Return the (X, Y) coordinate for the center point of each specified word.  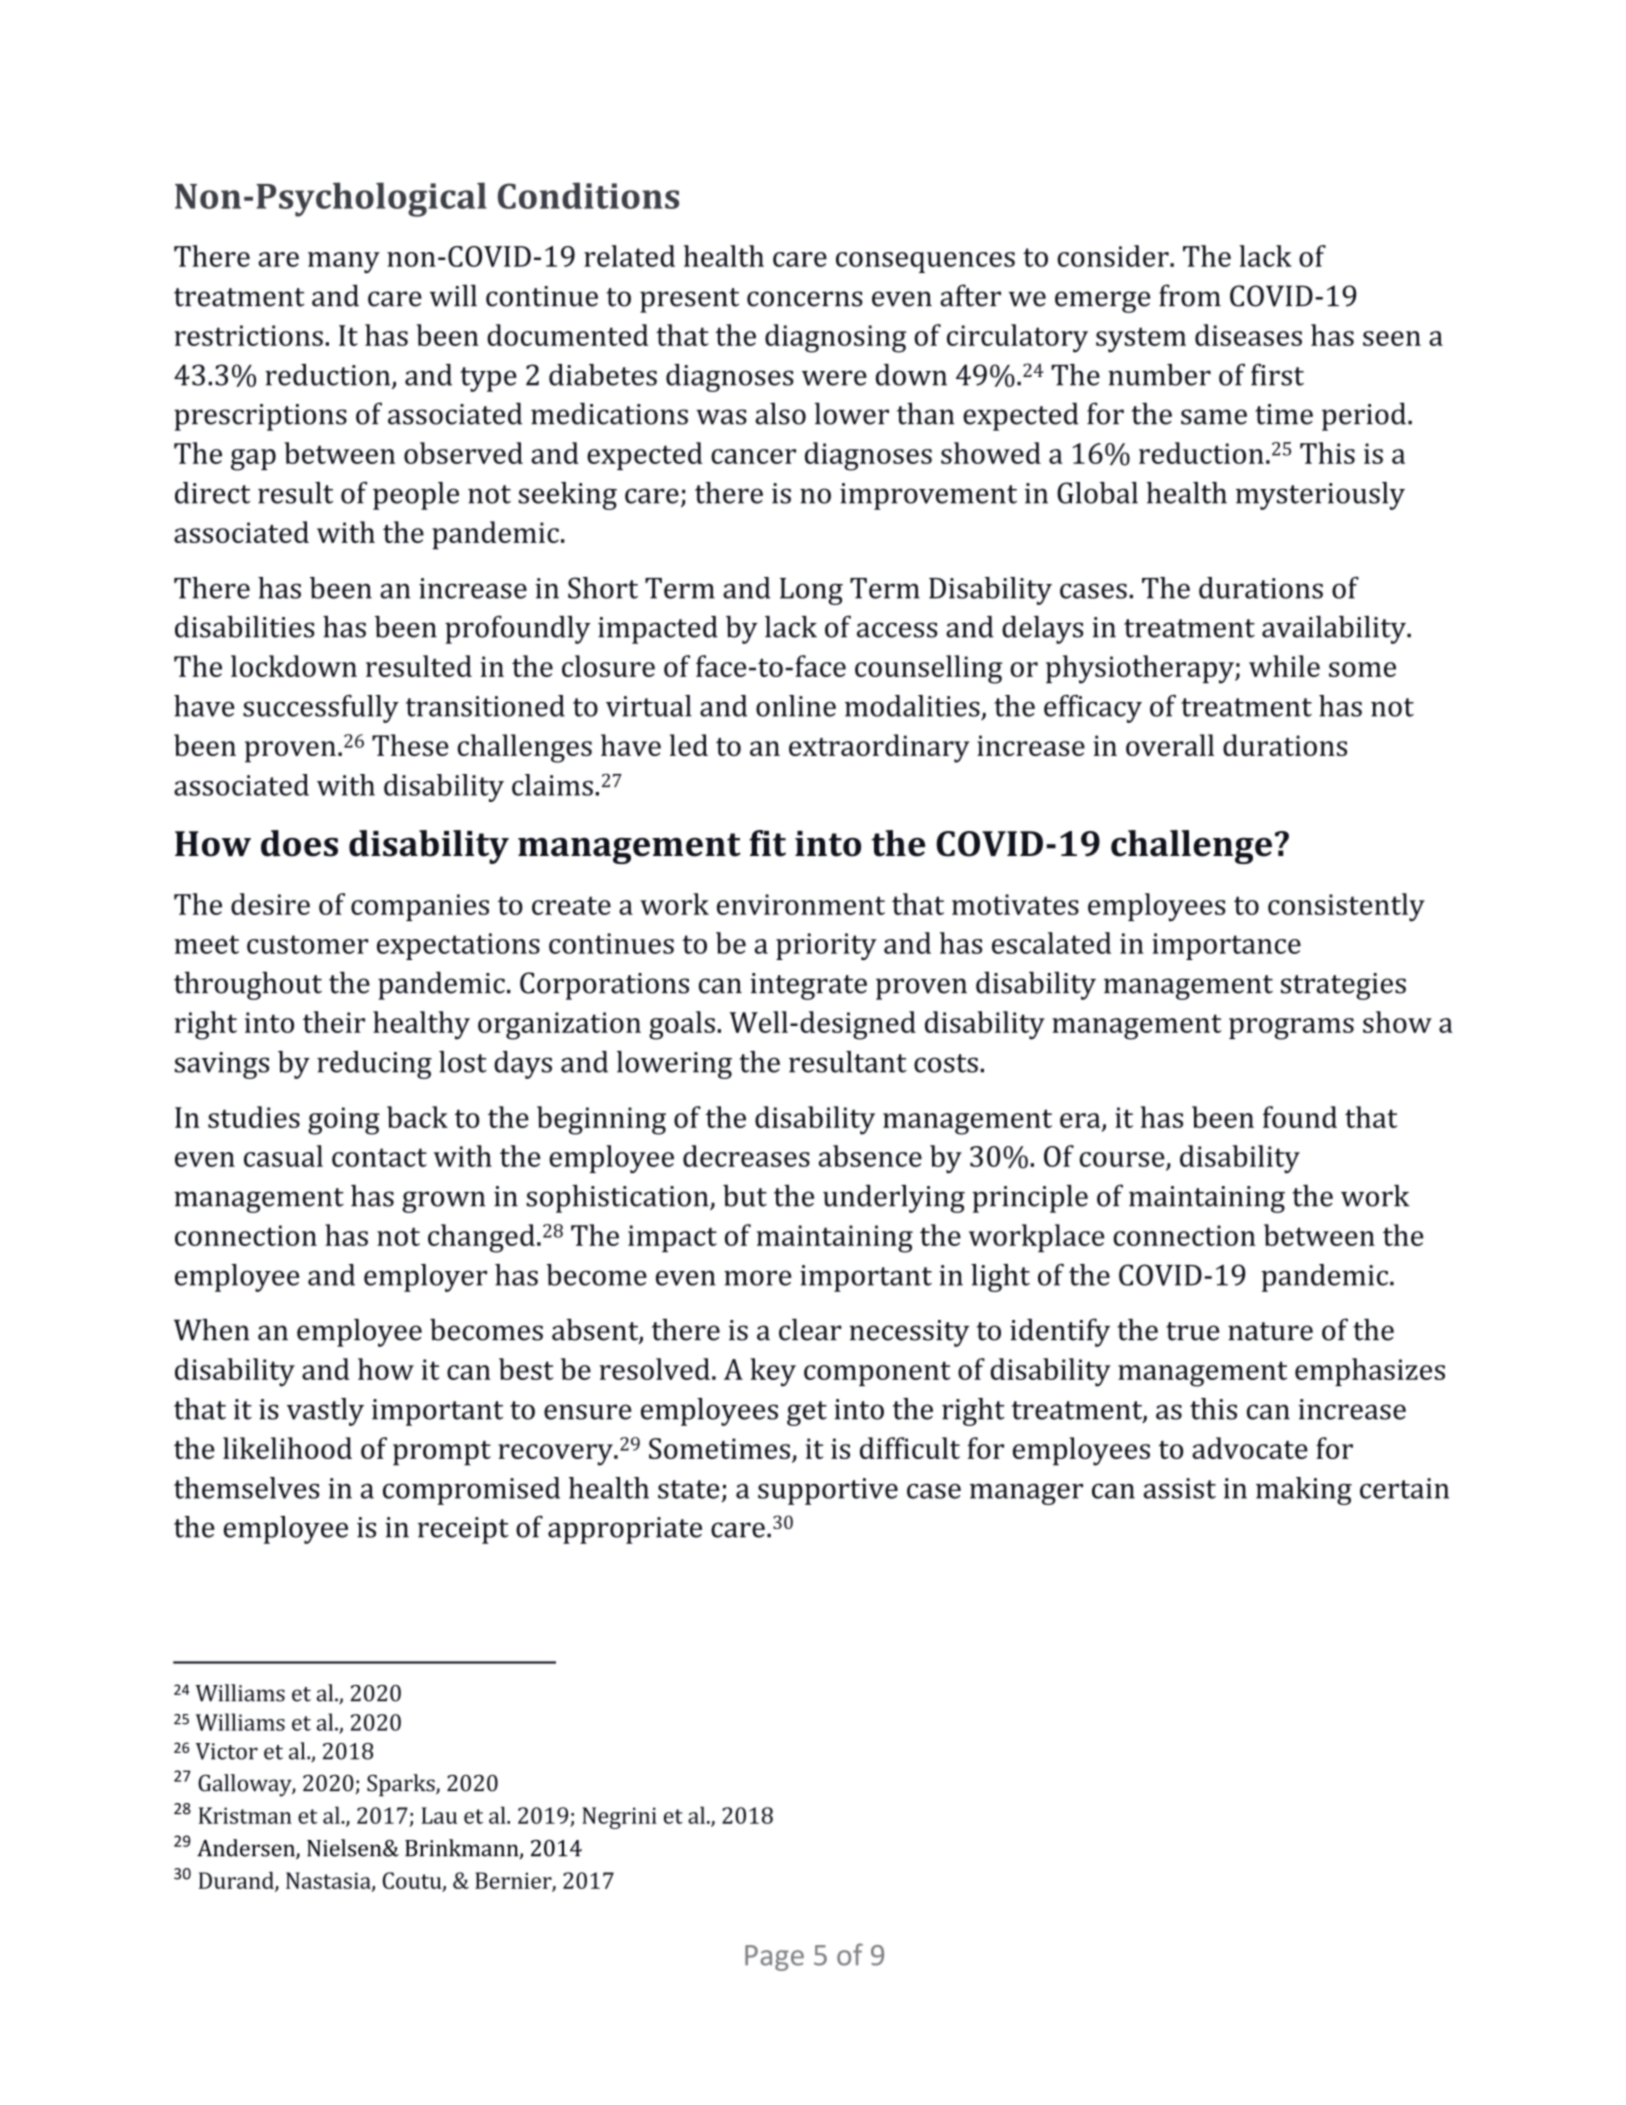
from (1190, 295)
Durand (237, 1881)
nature (1270, 1331)
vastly (325, 1412)
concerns (805, 299)
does (299, 843)
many (344, 262)
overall (1170, 745)
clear (810, 1329)
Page (774, 1958)
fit (767, 843)
